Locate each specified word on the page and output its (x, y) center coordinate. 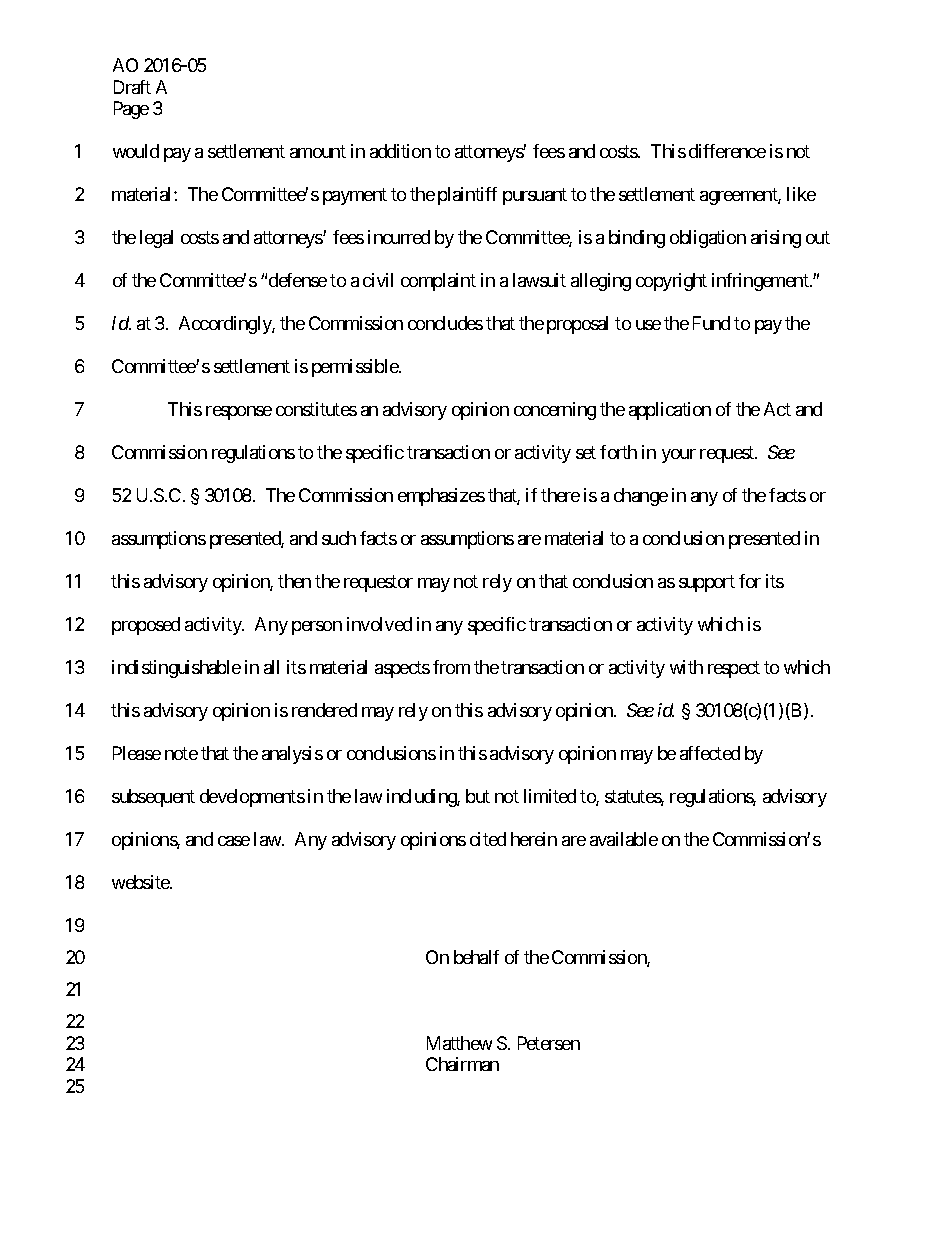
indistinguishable (176, 669)
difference (727, 151)
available (624, 839)
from (451, 667)
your (679, 456)
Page (131, 110)
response (239, 413)
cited (488, 839)
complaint (438, 282)
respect (734, 669)
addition (400, 151)
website (141, 882)
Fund (711, 323)
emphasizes (441, 497)
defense (298, 280)
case (234, 841)
